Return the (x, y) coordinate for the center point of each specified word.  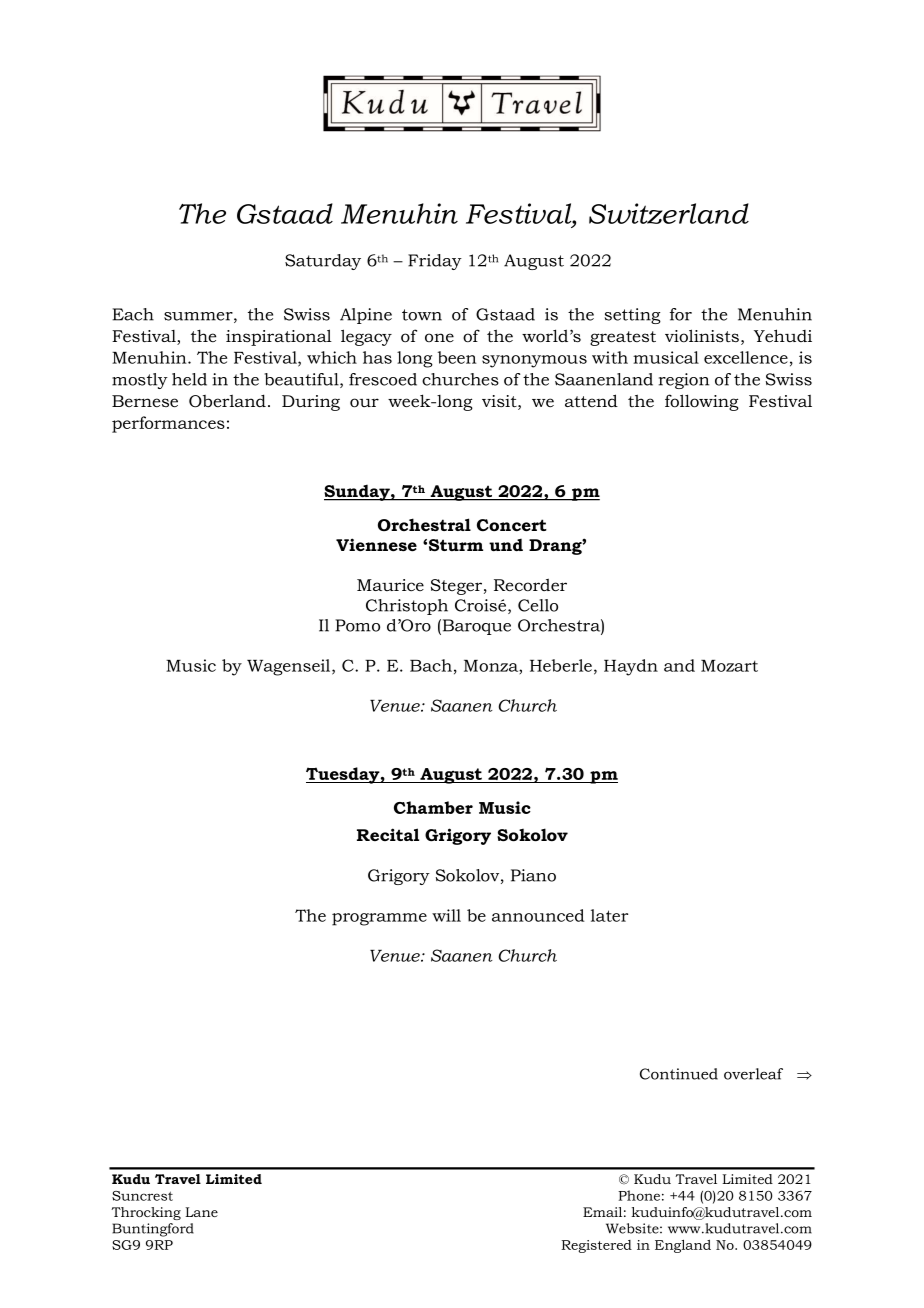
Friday (435, 262)
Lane (201, 1212)
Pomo (357, 625)
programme (379, 919)
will (446, 915)
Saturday (323, 262)
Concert (512, 525)
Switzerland (669, 213)
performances (168, 424)
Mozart (729, 666)
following (702, 402)
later (609, 915)
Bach (431, 665)
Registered (597, 1246)
